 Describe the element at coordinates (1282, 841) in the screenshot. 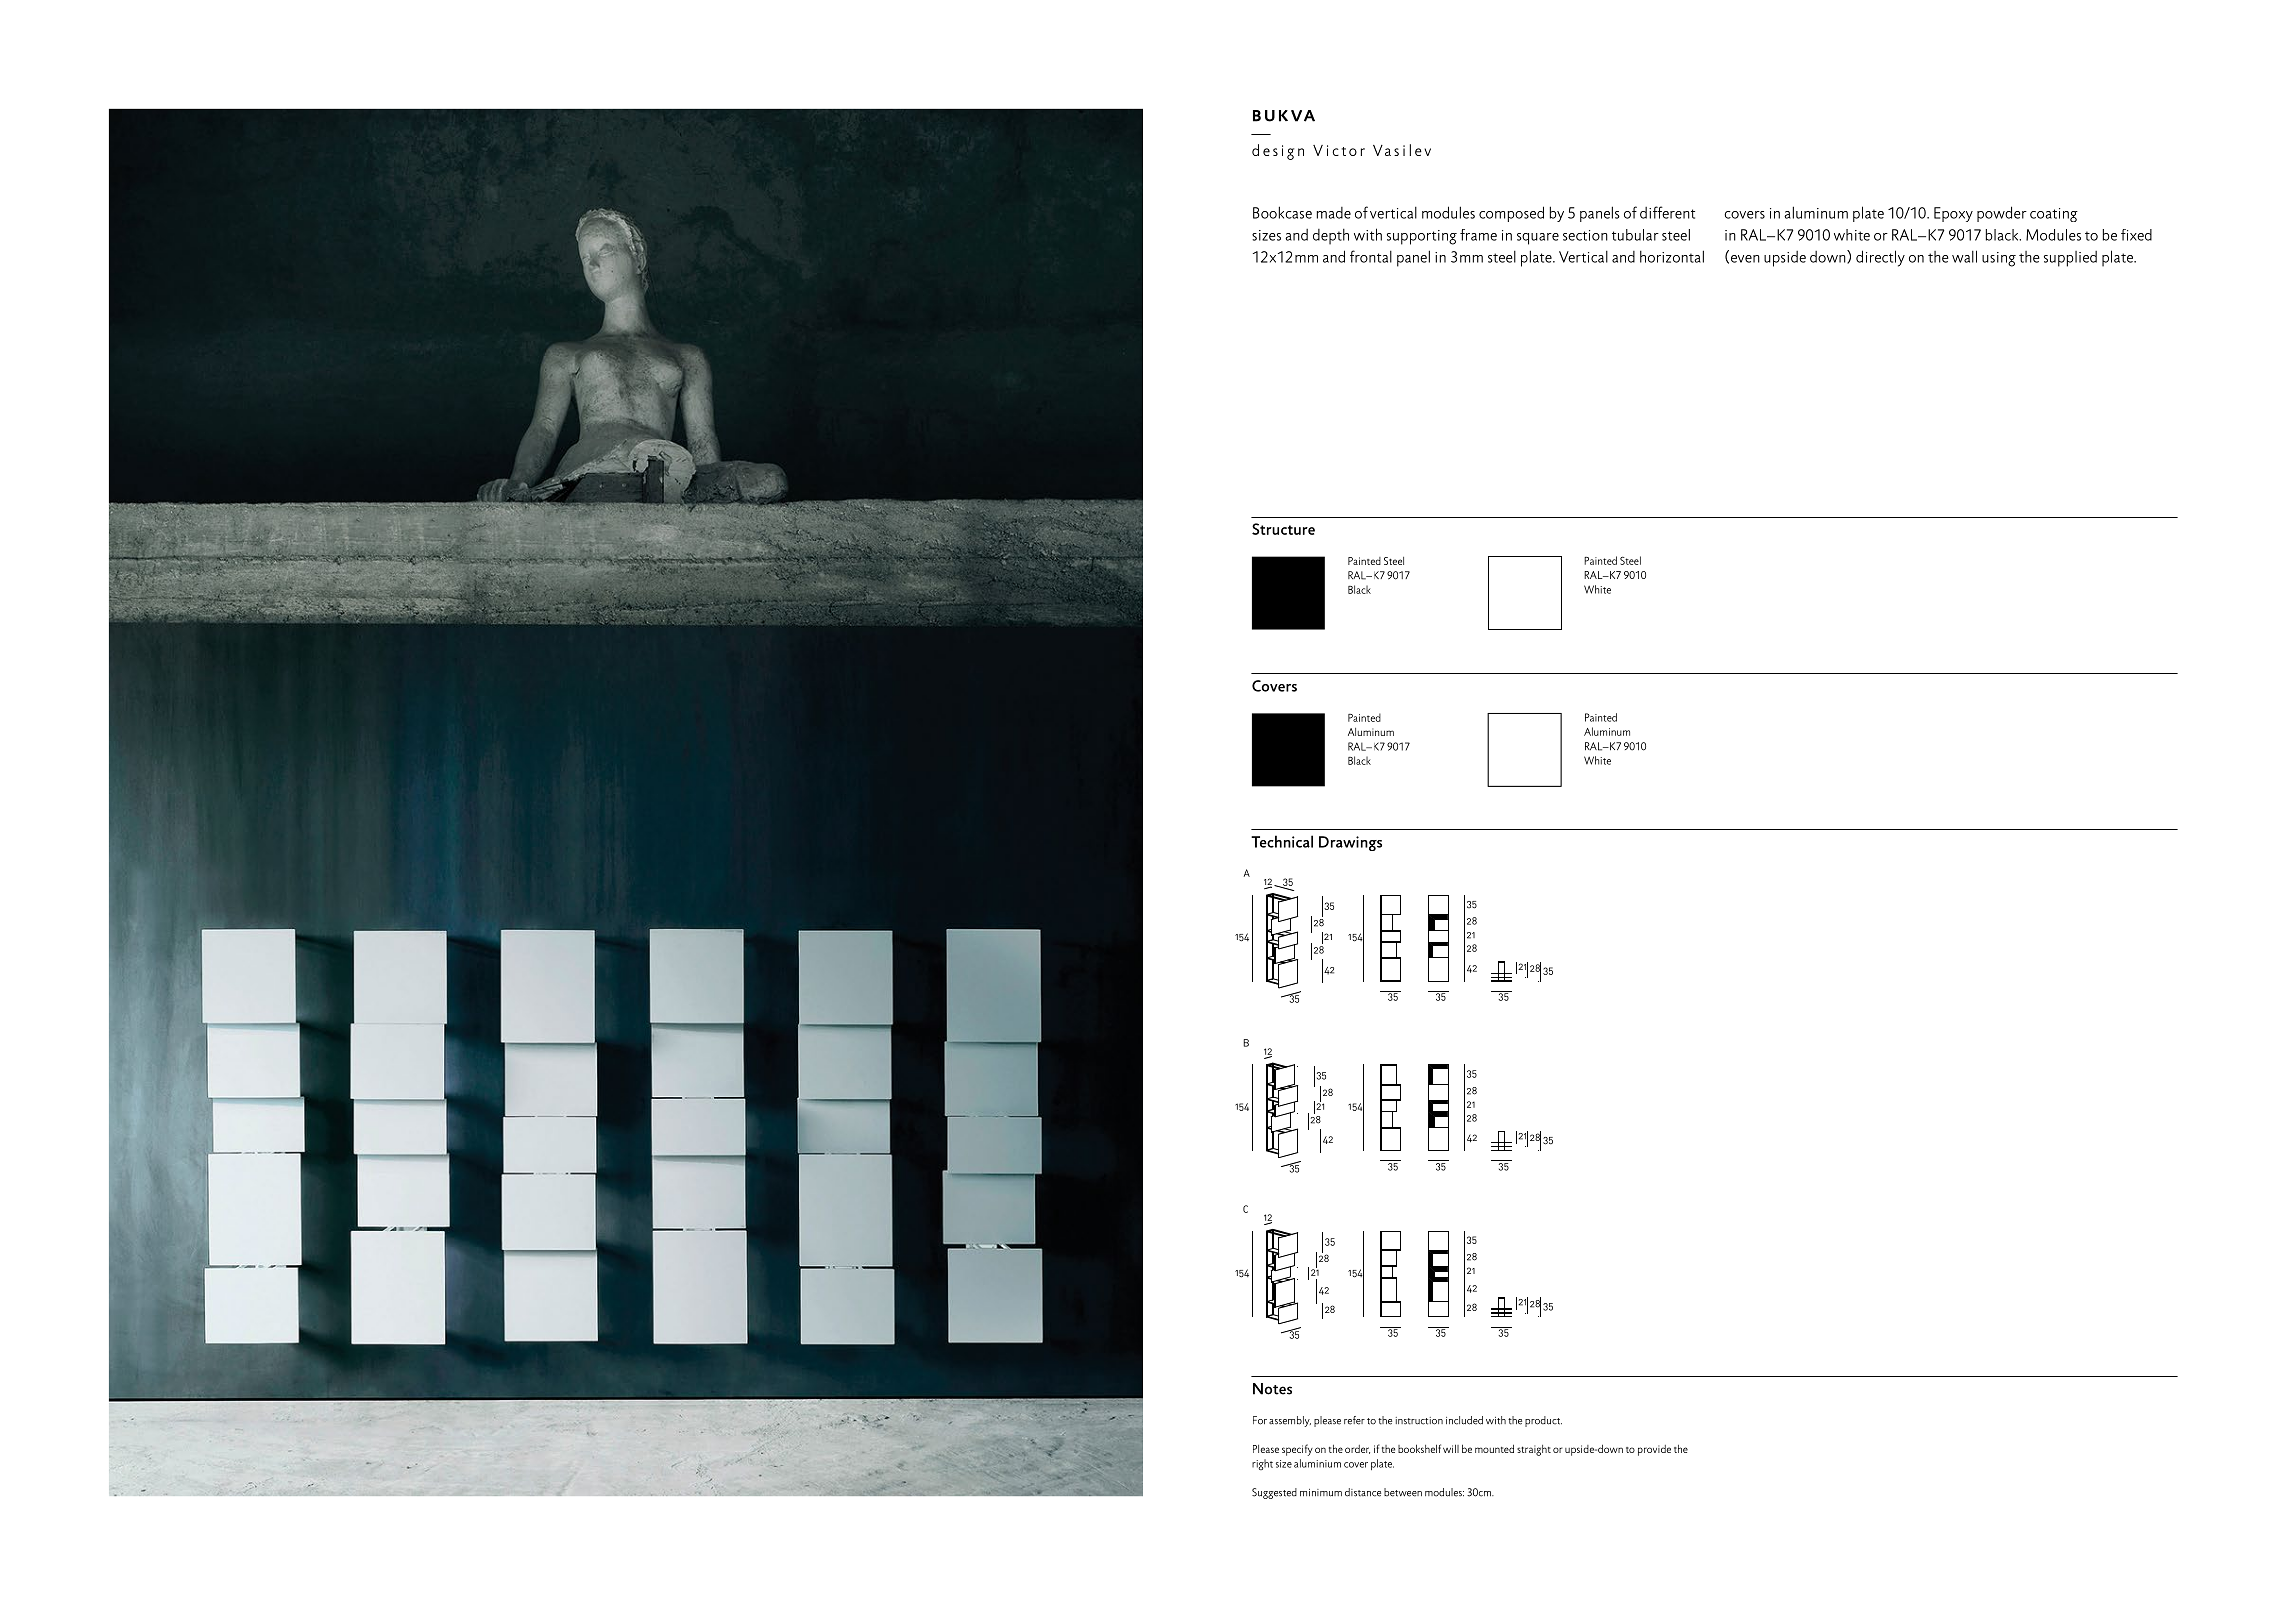

I see `Technical` at that location.
